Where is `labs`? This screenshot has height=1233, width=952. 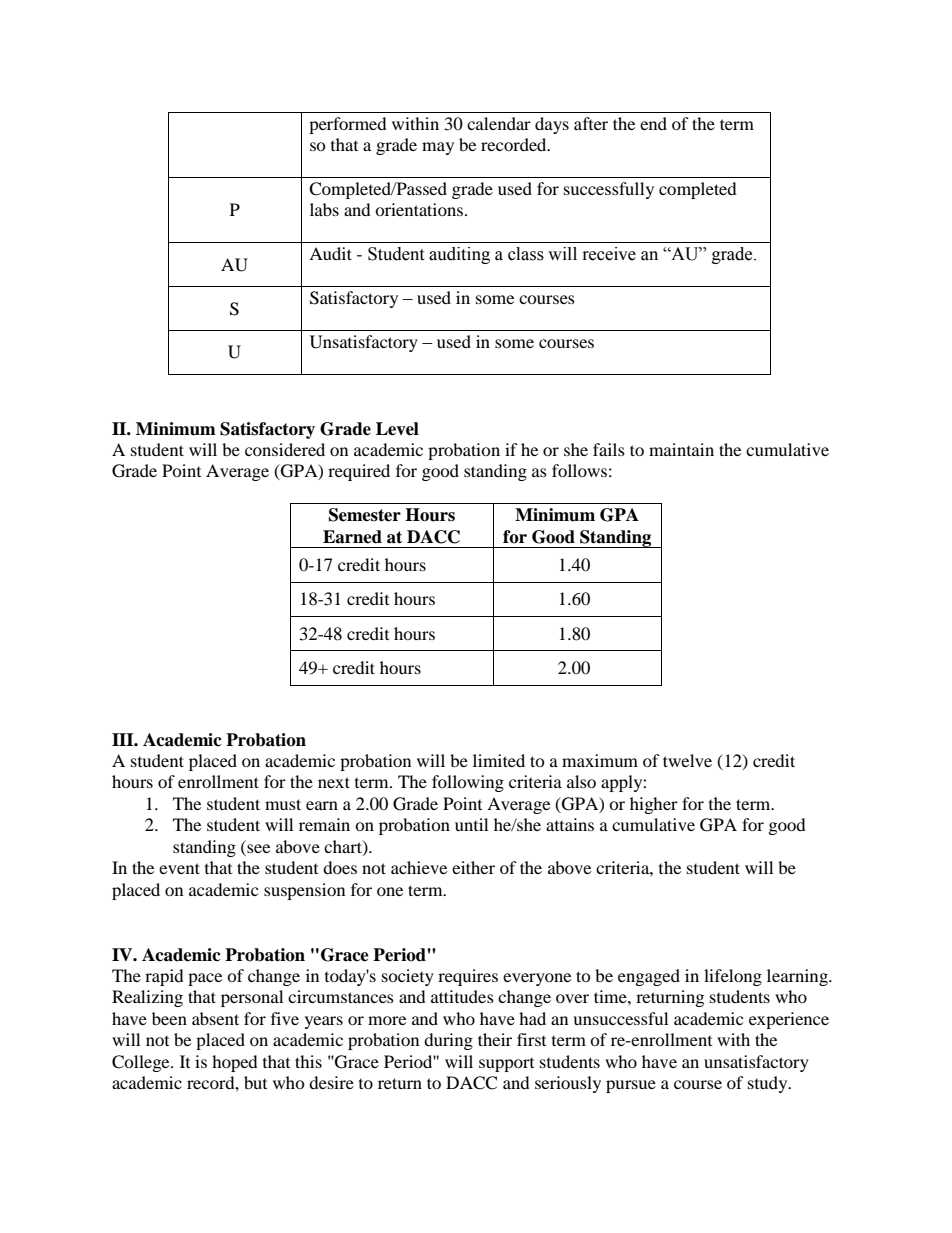
labs is located at coordinates (324, 209).
